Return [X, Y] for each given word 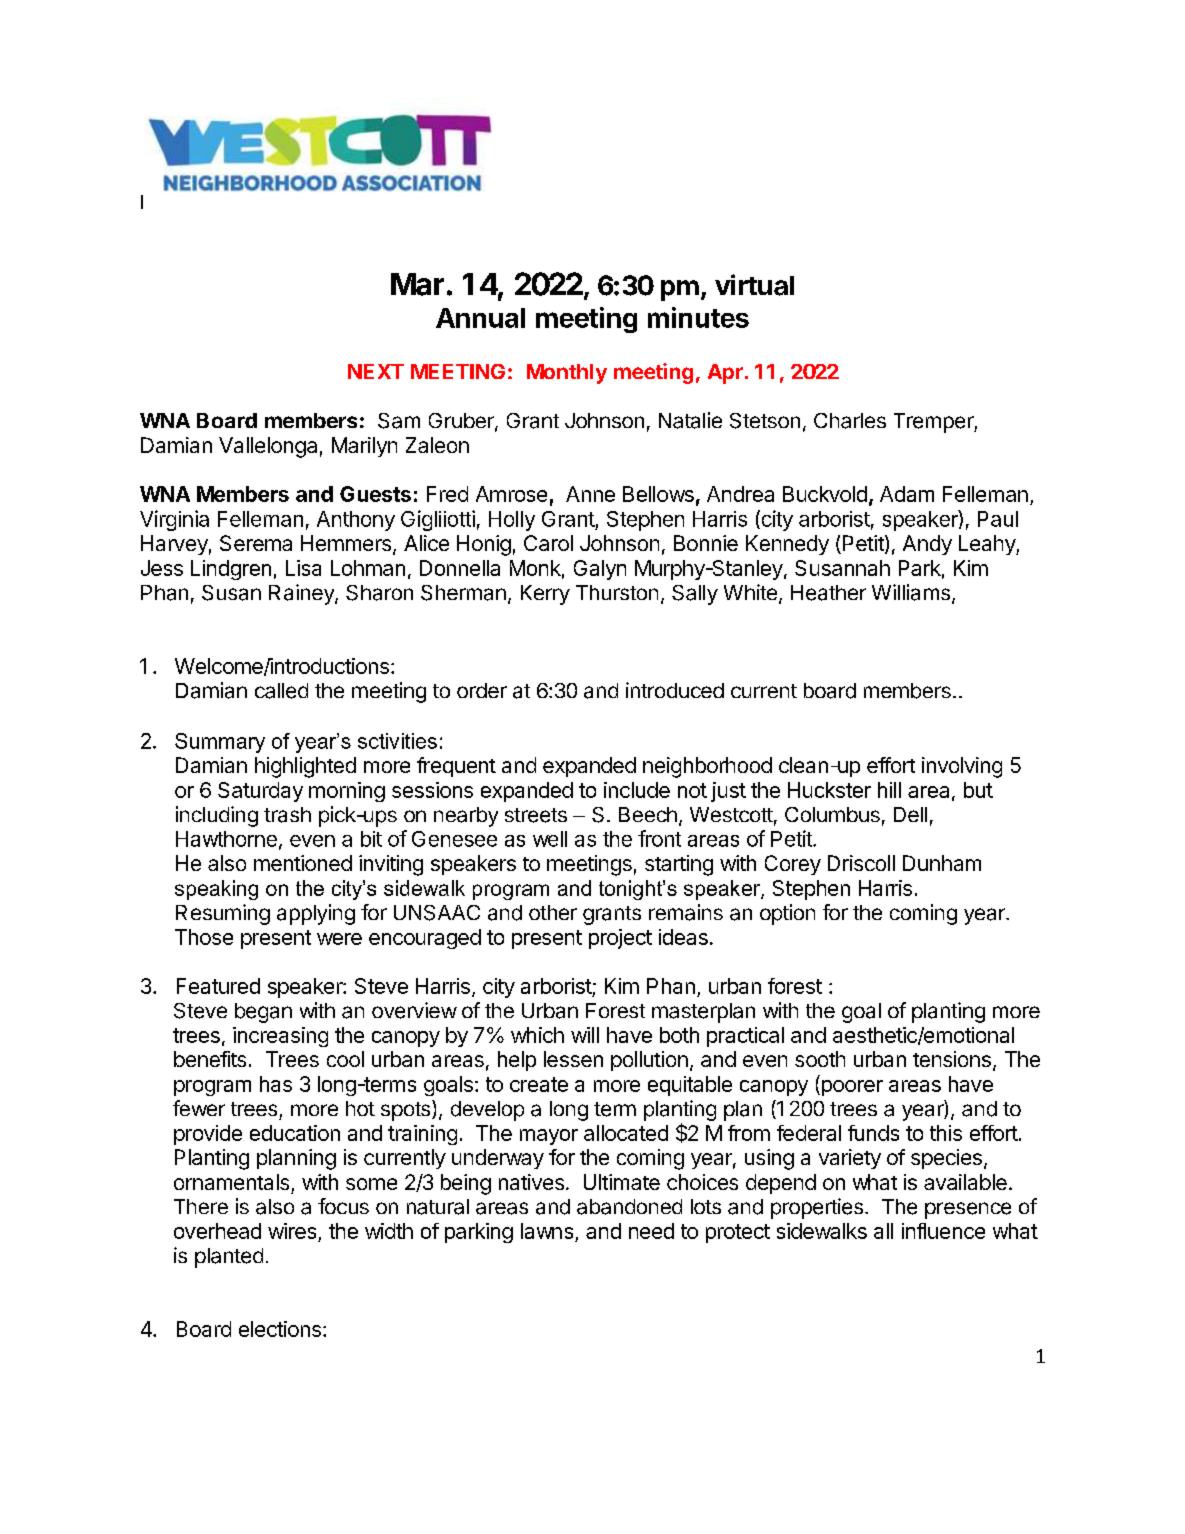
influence [943, 1231]
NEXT [376, 371]
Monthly [567, 374]
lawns [547, 1231]
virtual [754, 285]
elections [280, 1329]
